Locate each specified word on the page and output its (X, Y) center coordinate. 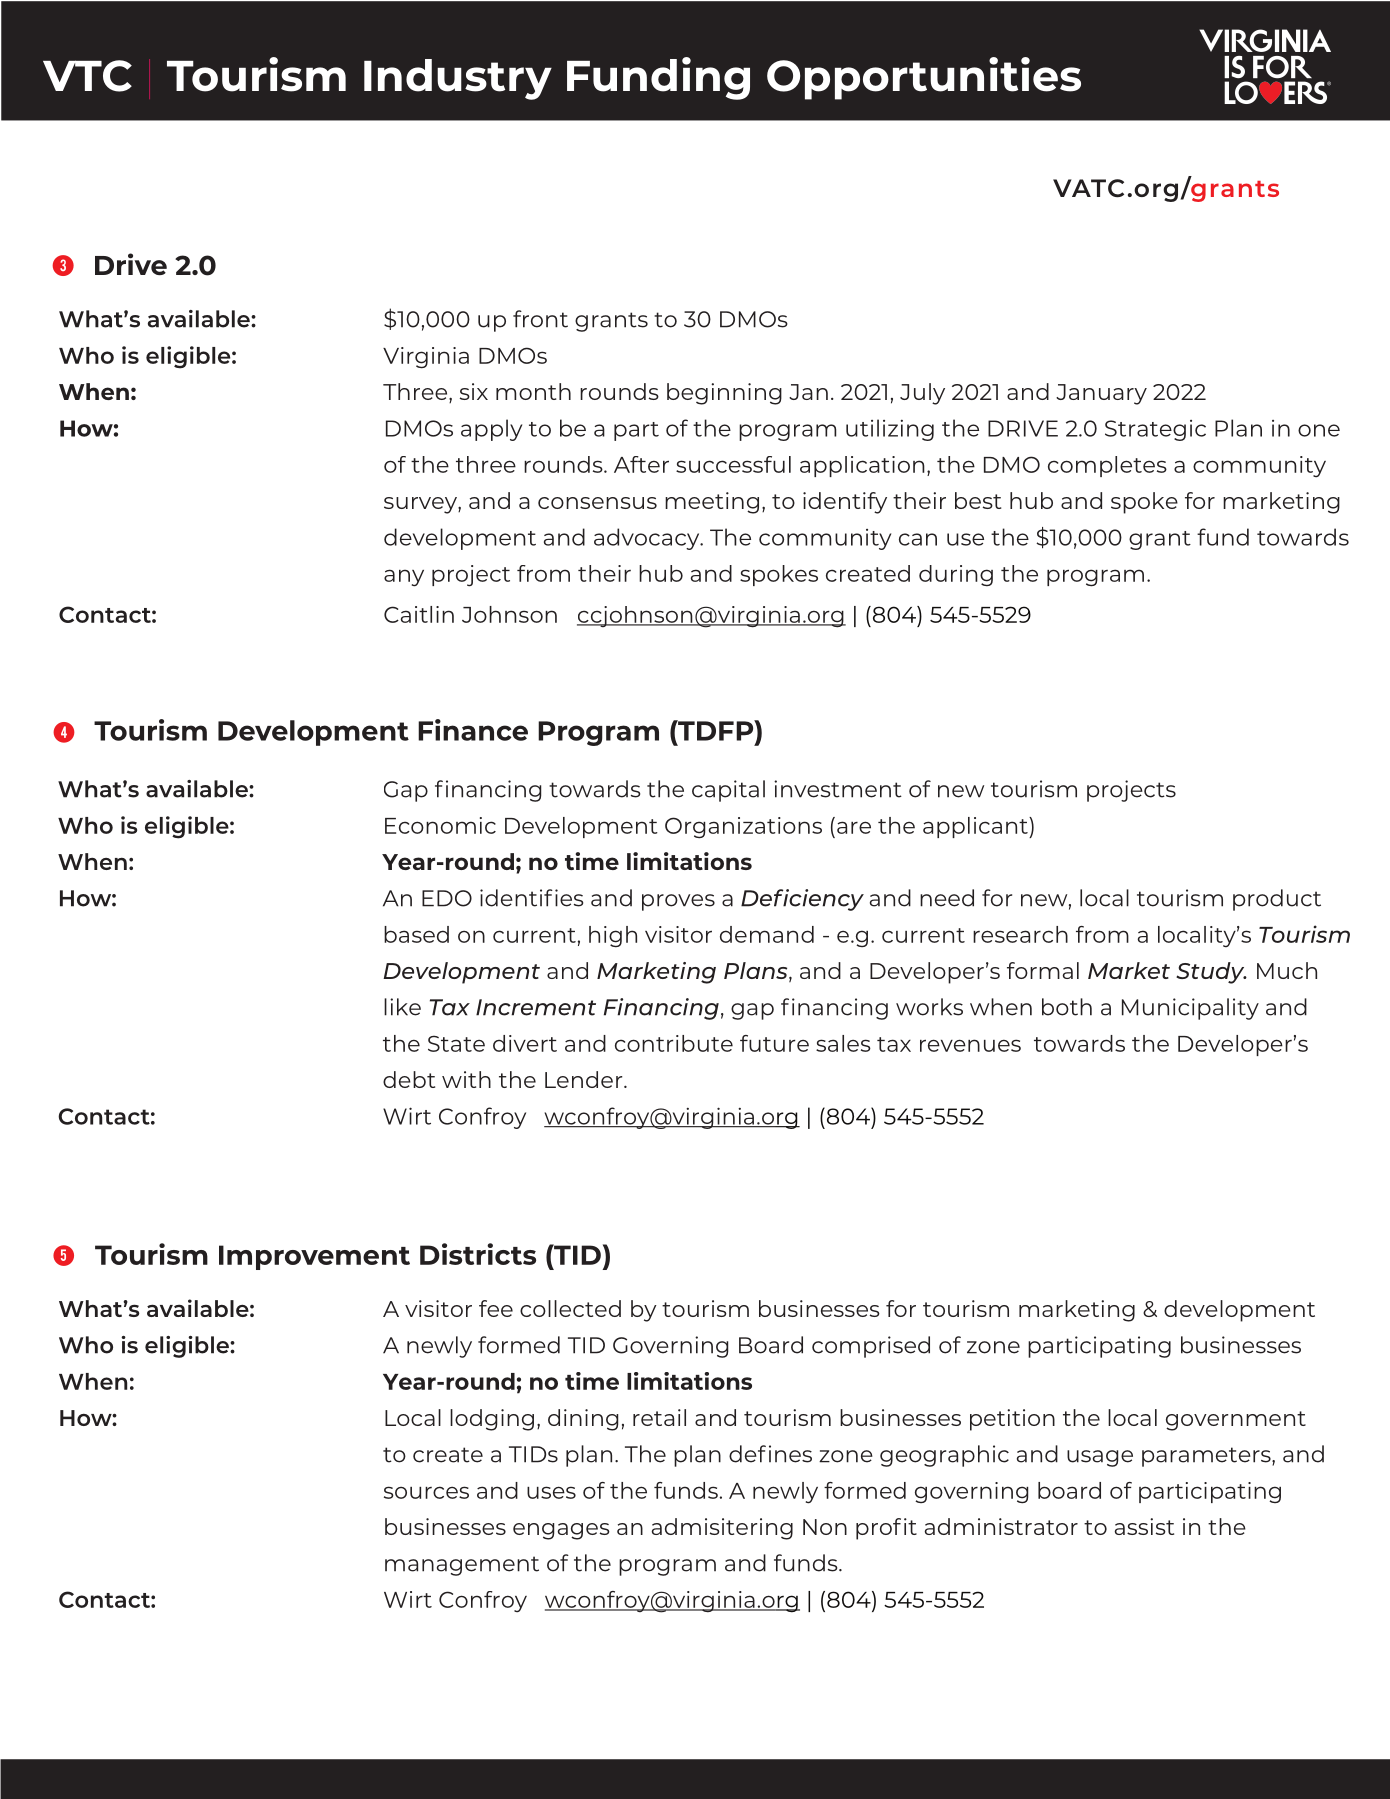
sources (426, 1492)
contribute (674, 1043)
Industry (458, 79)
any (404, 578)
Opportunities (924, 78)
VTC (87, 76)
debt (409, 1079)
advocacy (648, 539)
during (956, 575)
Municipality (1190, 1009)
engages (561, 1531)
